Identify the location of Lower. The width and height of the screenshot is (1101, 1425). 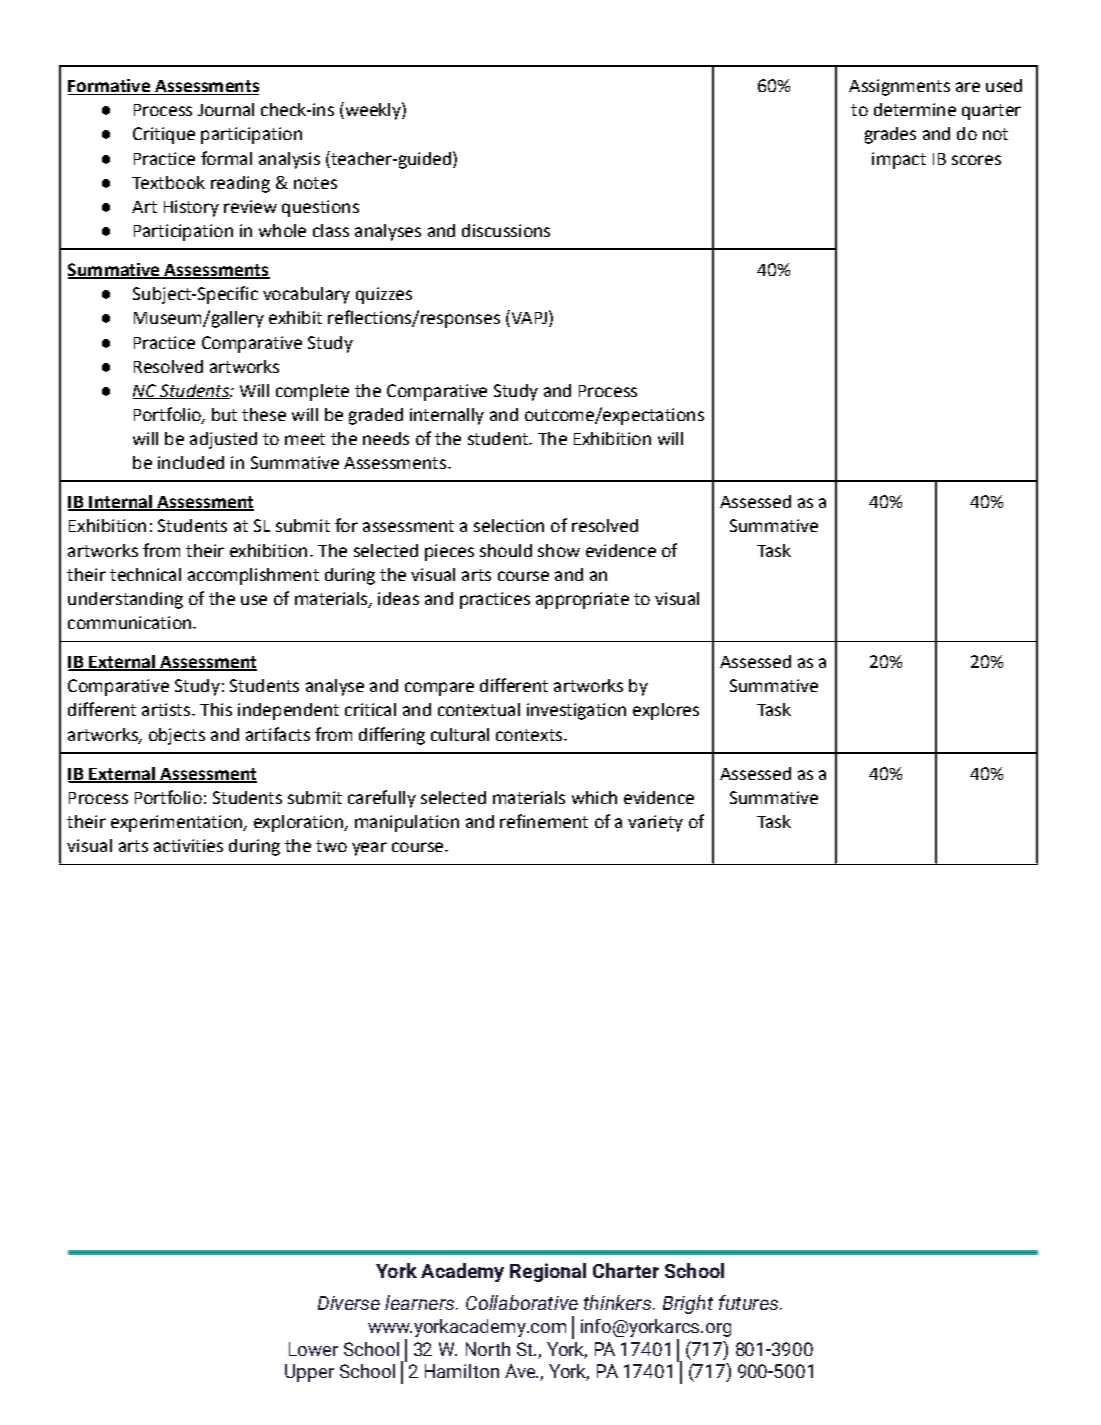
(313, 1349).
